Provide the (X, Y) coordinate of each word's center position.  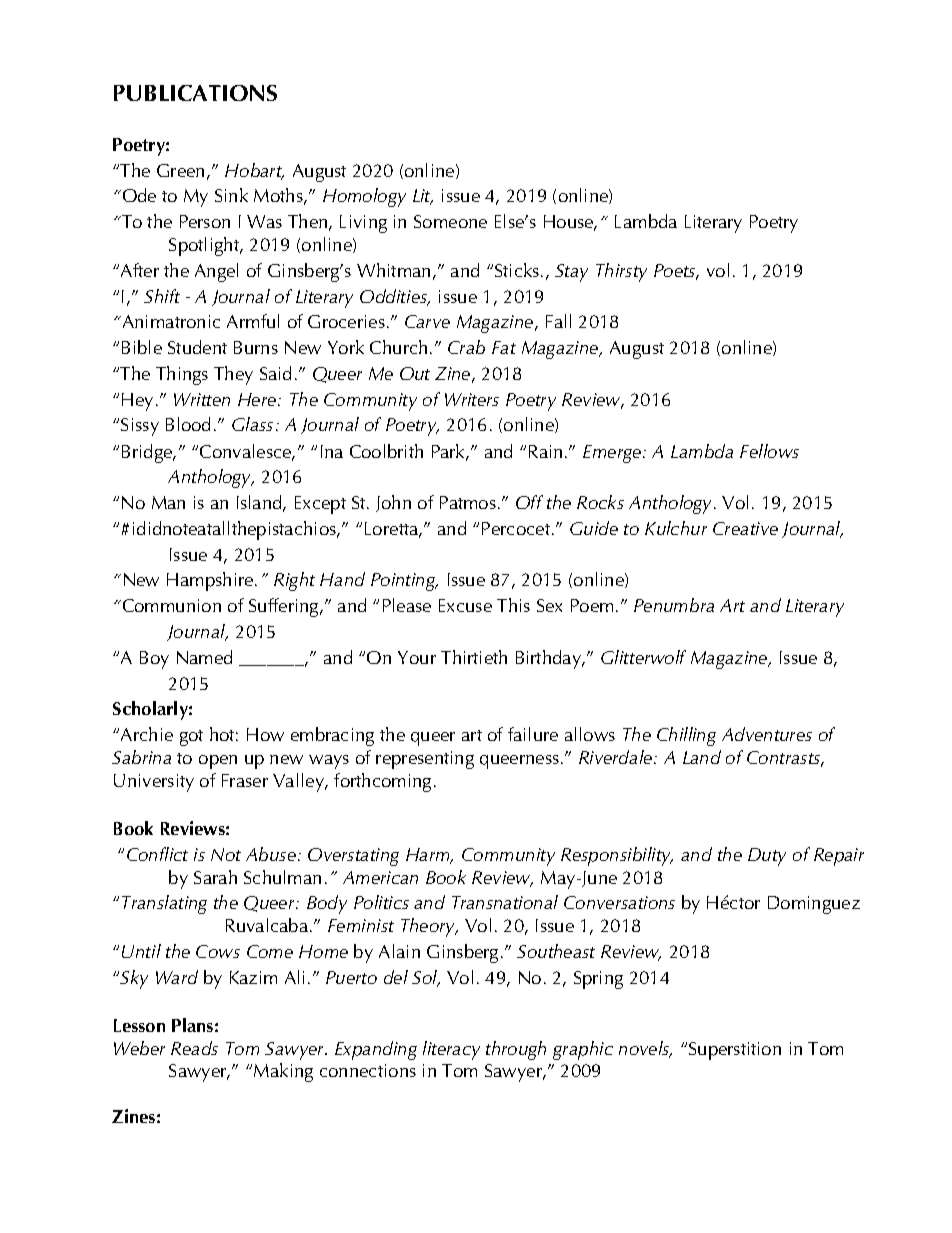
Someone (450, 221)
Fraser (245, 780)
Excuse (465, 605)
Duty (767, 857)
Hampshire (211, 581)
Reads (194, 1048)
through (516, 1050)
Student (197, 347)
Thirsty (621, 272)
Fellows (769, 451)
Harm (429, 856)
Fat (504, 347)
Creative (745, 528)
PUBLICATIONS (195, 93)
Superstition (735, 1051)
